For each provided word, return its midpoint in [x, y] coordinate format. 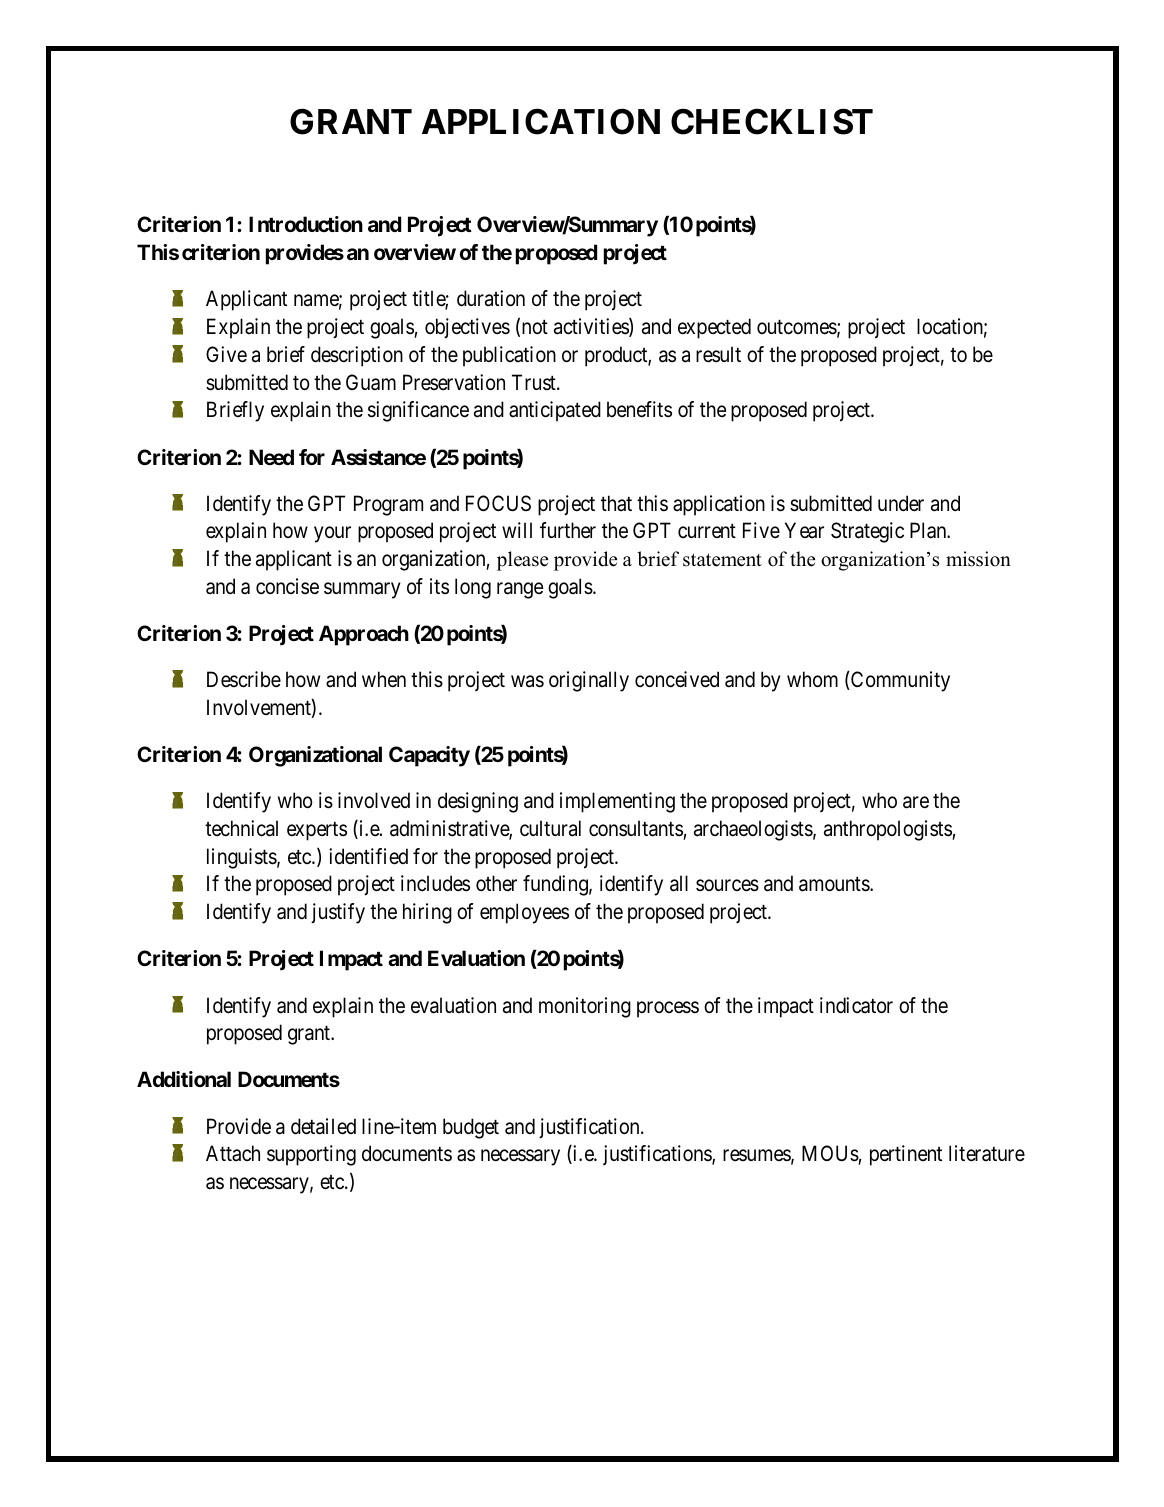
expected [714, 328]
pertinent [906, 1155]
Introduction [306, 224]
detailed [323, 1126]
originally [589, 681]
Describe [244, 679]
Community [899, 681]
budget [471, 1128]
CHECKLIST [772, 121]
